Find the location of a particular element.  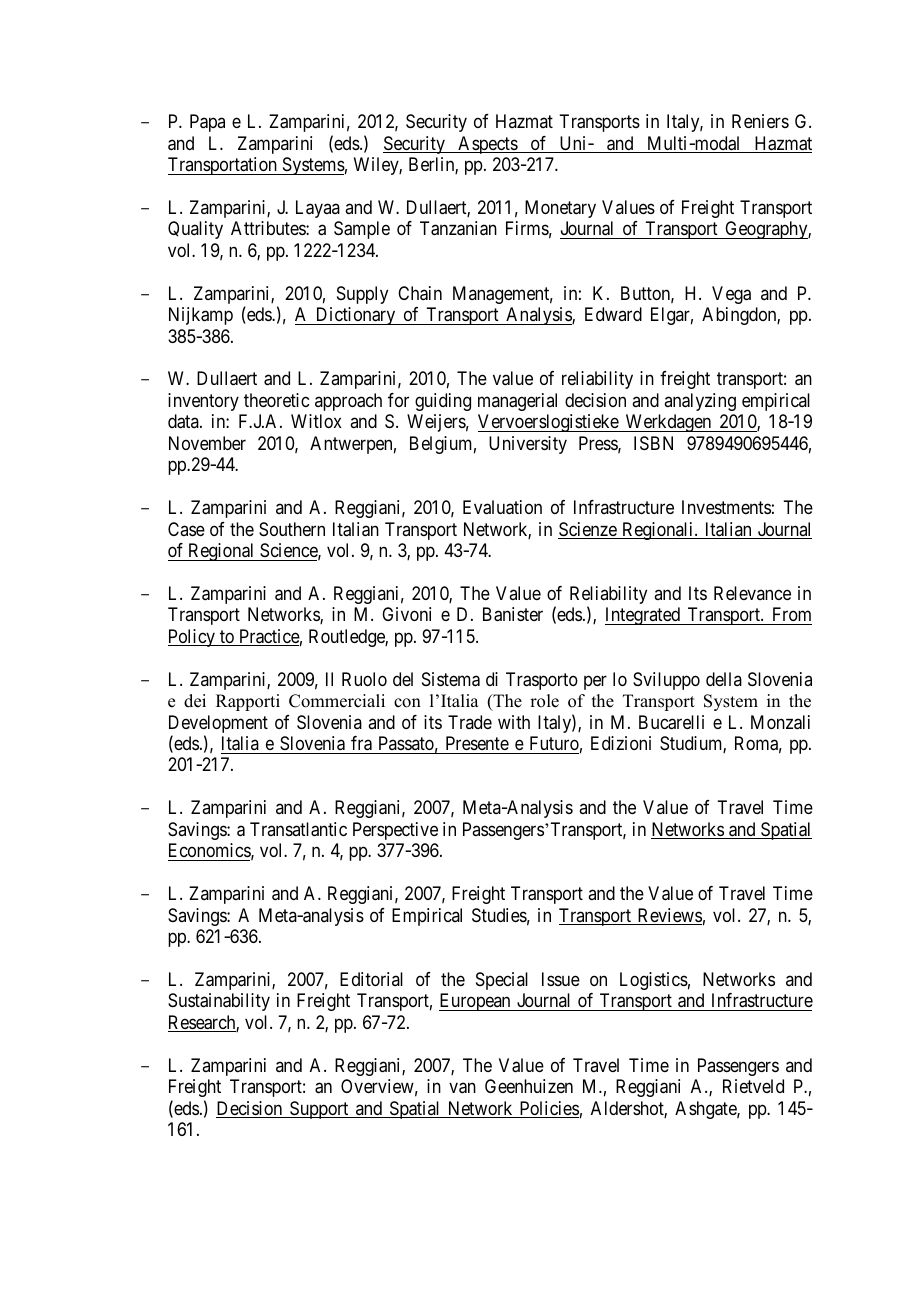

November is located at coordinates (207, 443).
